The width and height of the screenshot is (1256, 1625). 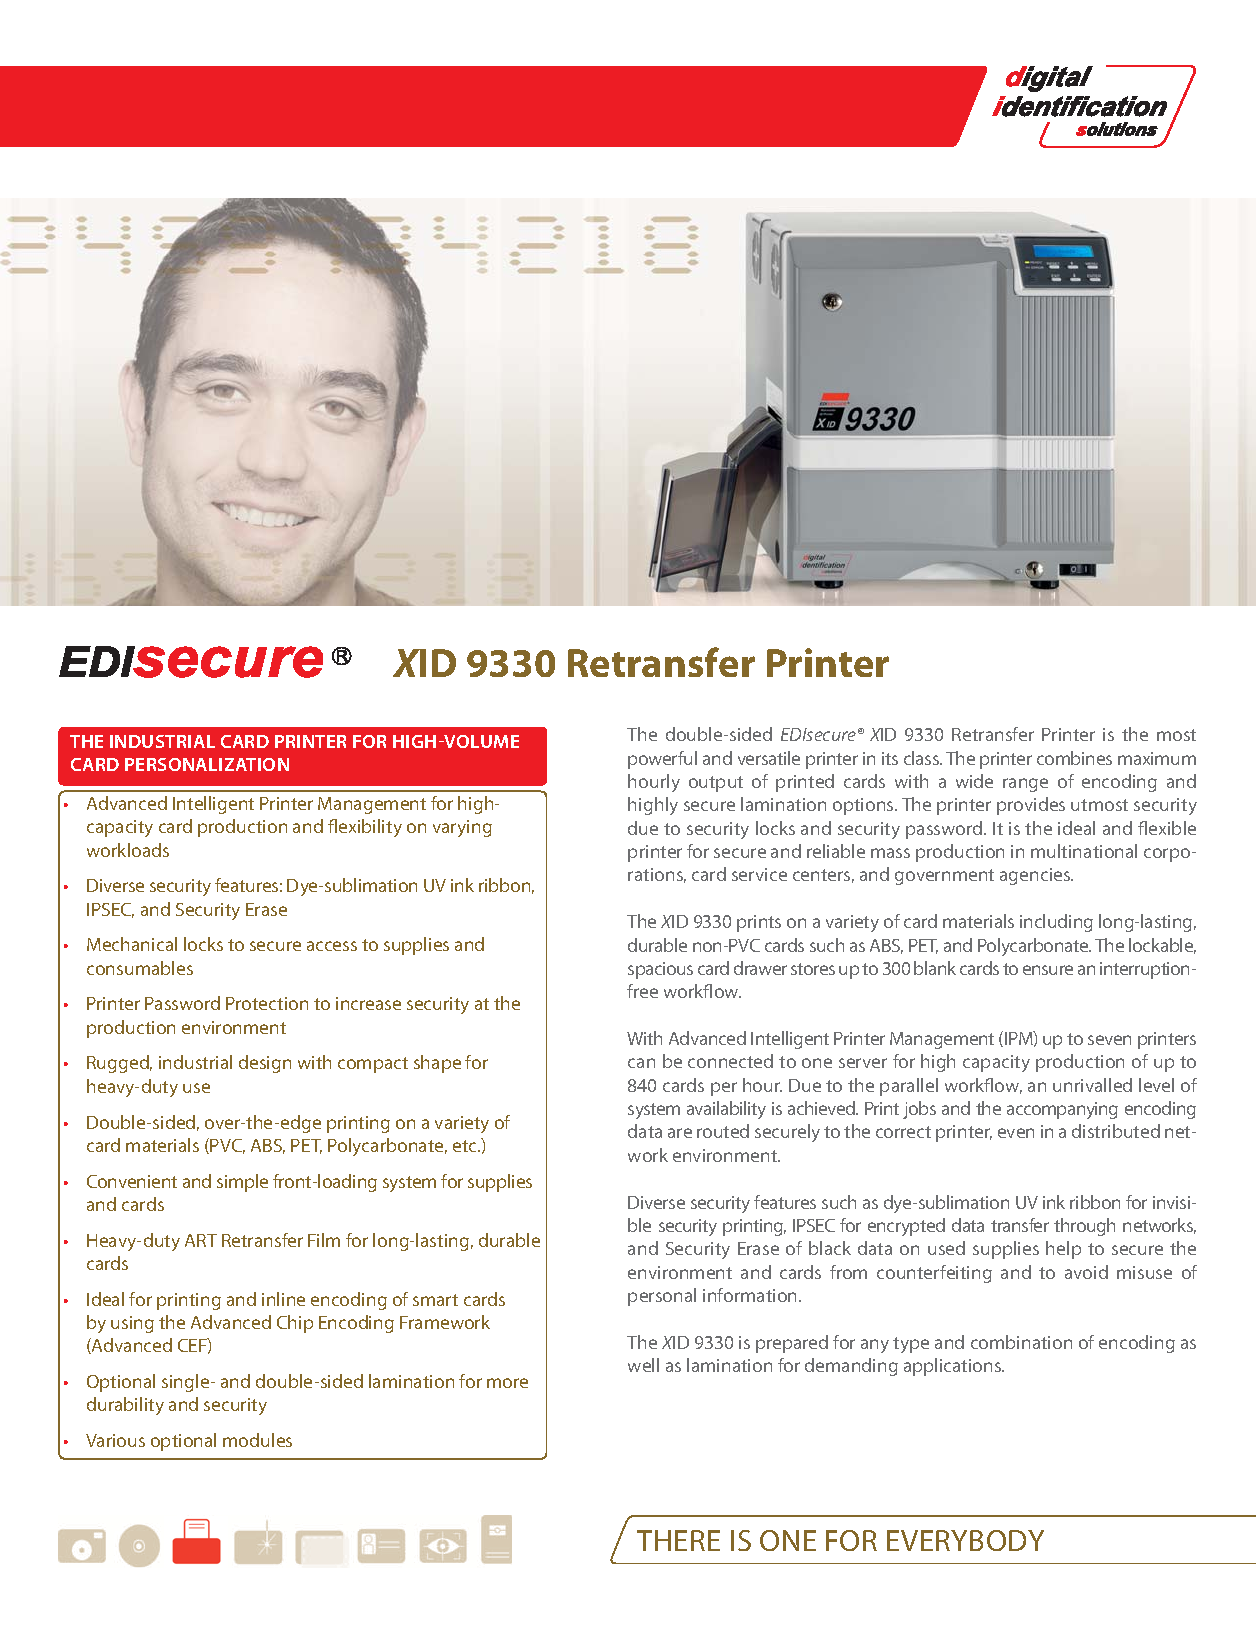 What do you see at coordinates (723, 1131) in the screenshot?
I see `routed` at bounding box center [723, 1131].
